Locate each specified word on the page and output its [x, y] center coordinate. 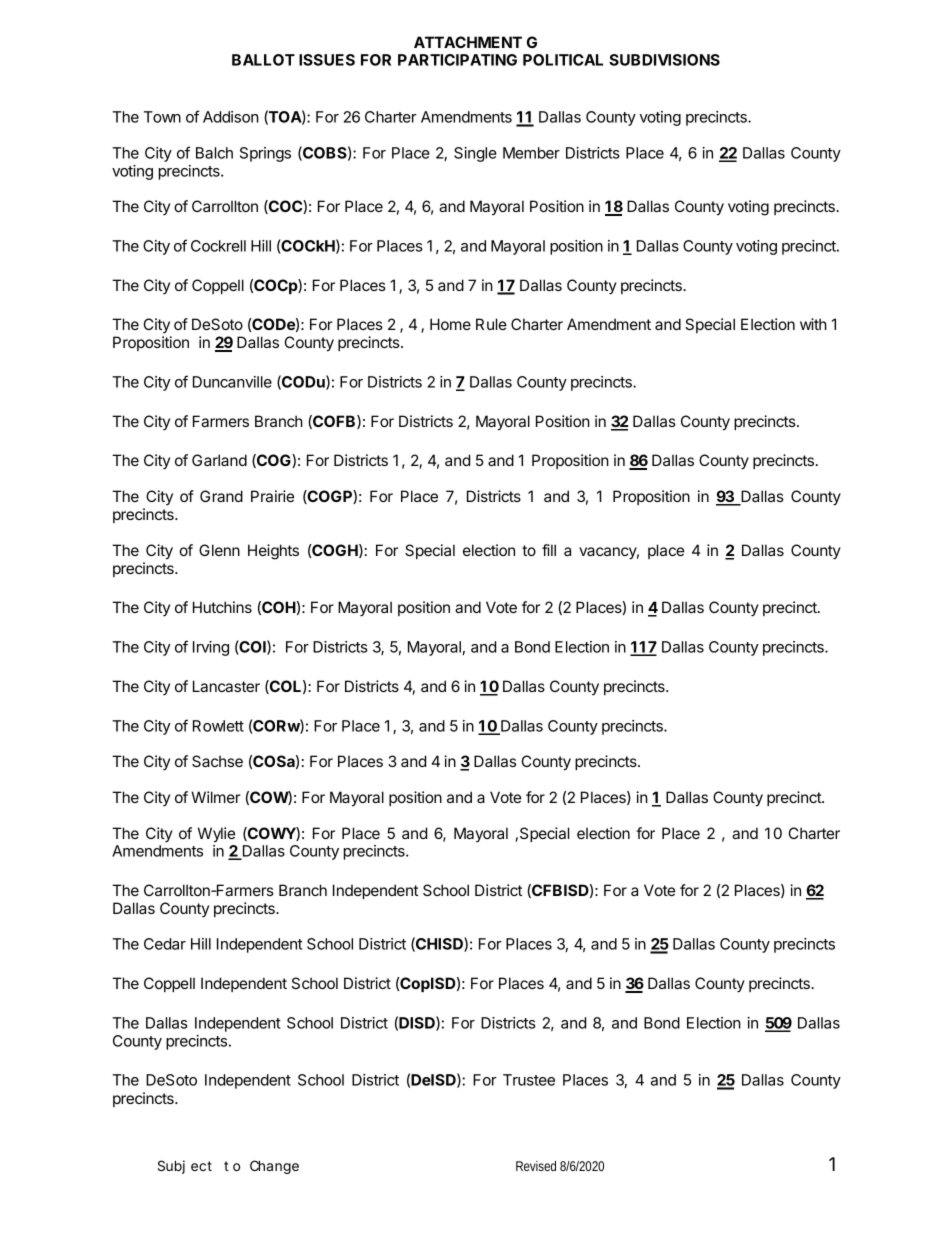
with [813, 324]
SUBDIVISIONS [664, 60]
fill [549, 550]
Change [274, 1167]
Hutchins [222, 607]
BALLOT [263, 60]
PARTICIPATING [457, 60]
